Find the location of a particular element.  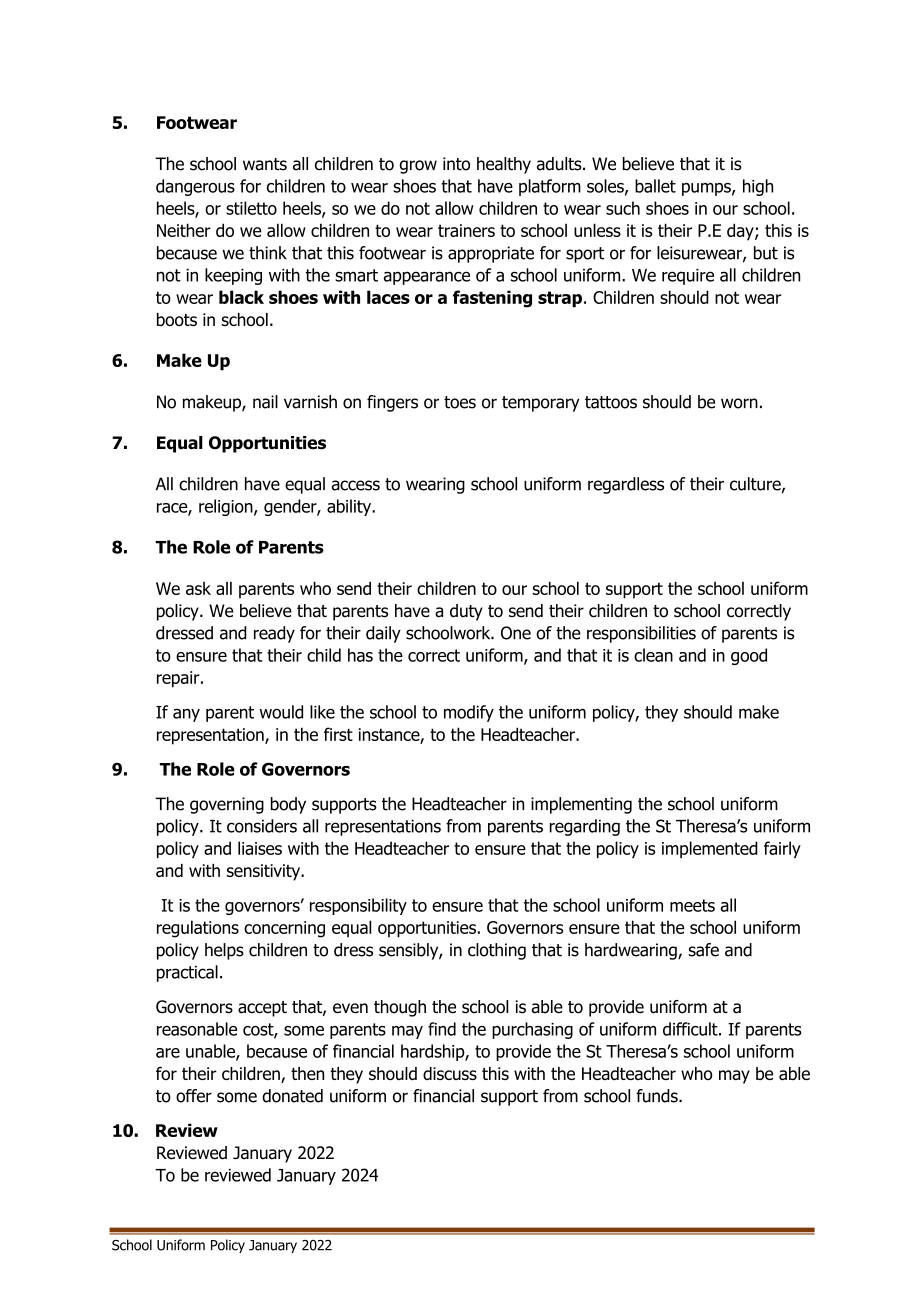

good is located at coordinates (749, 656).
